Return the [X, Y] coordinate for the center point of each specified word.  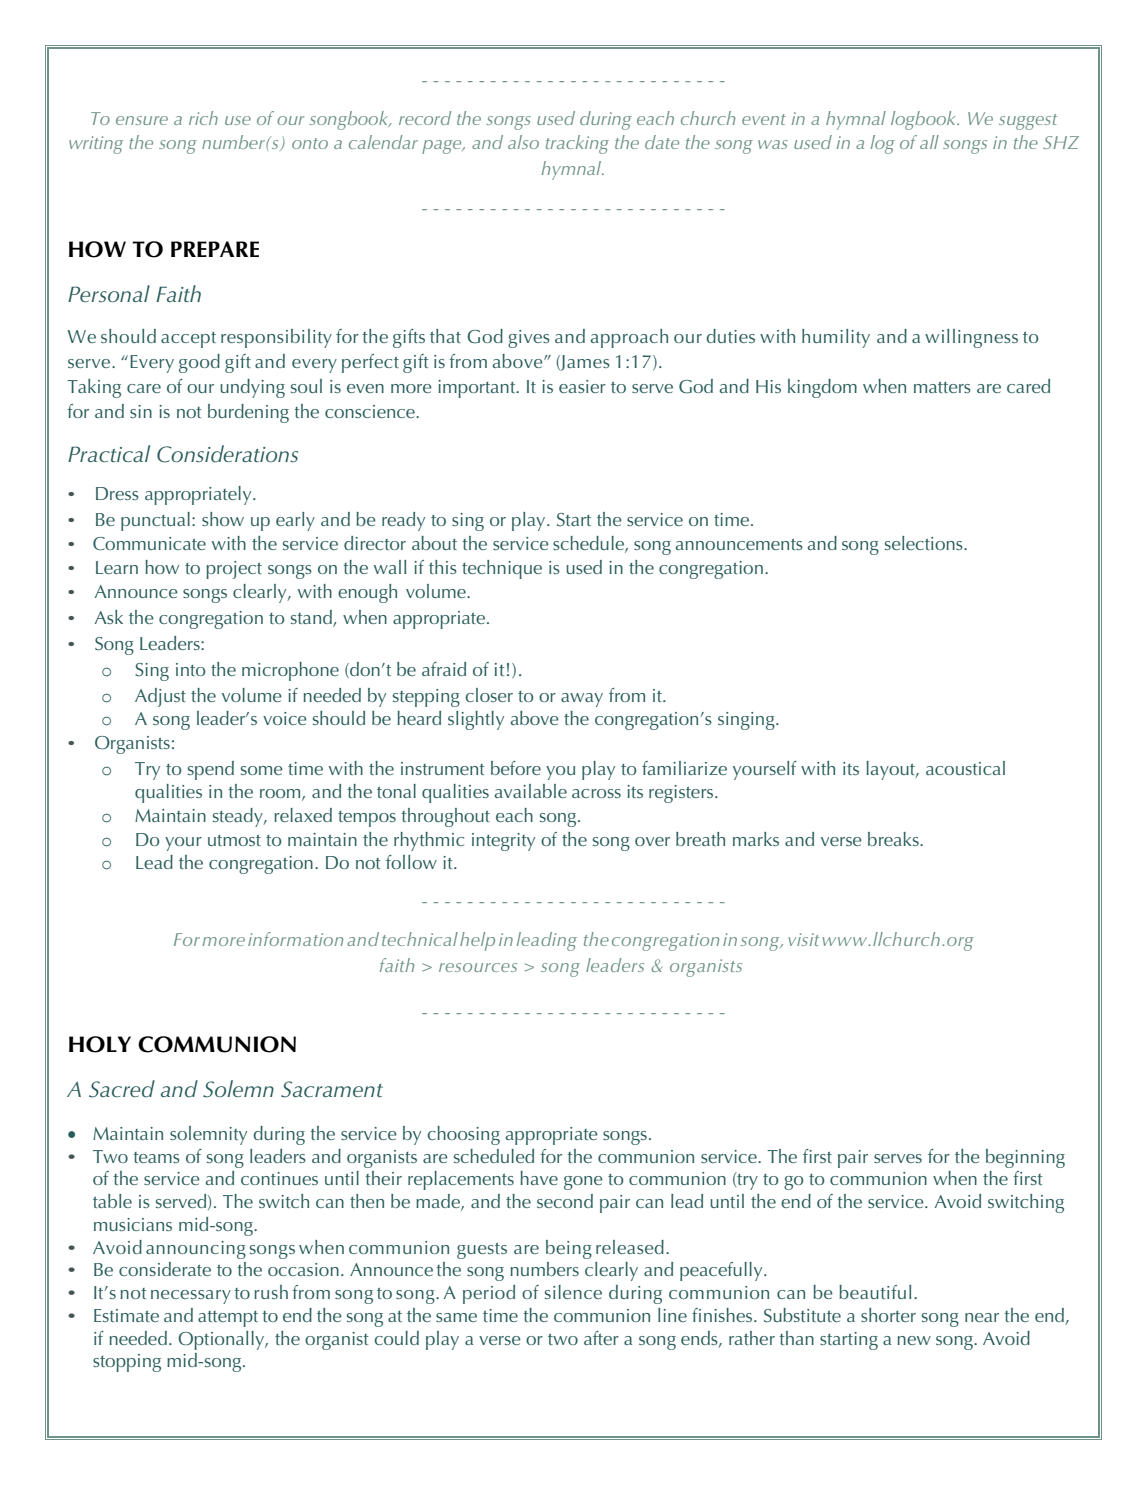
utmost [234, 840]
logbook [925, 120]
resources [478, 967]
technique [502, 569]
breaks [894, 839]
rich [203, 118]
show [223, 519]
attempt [228, 1319]
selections [925, 543]
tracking [577, 144]
